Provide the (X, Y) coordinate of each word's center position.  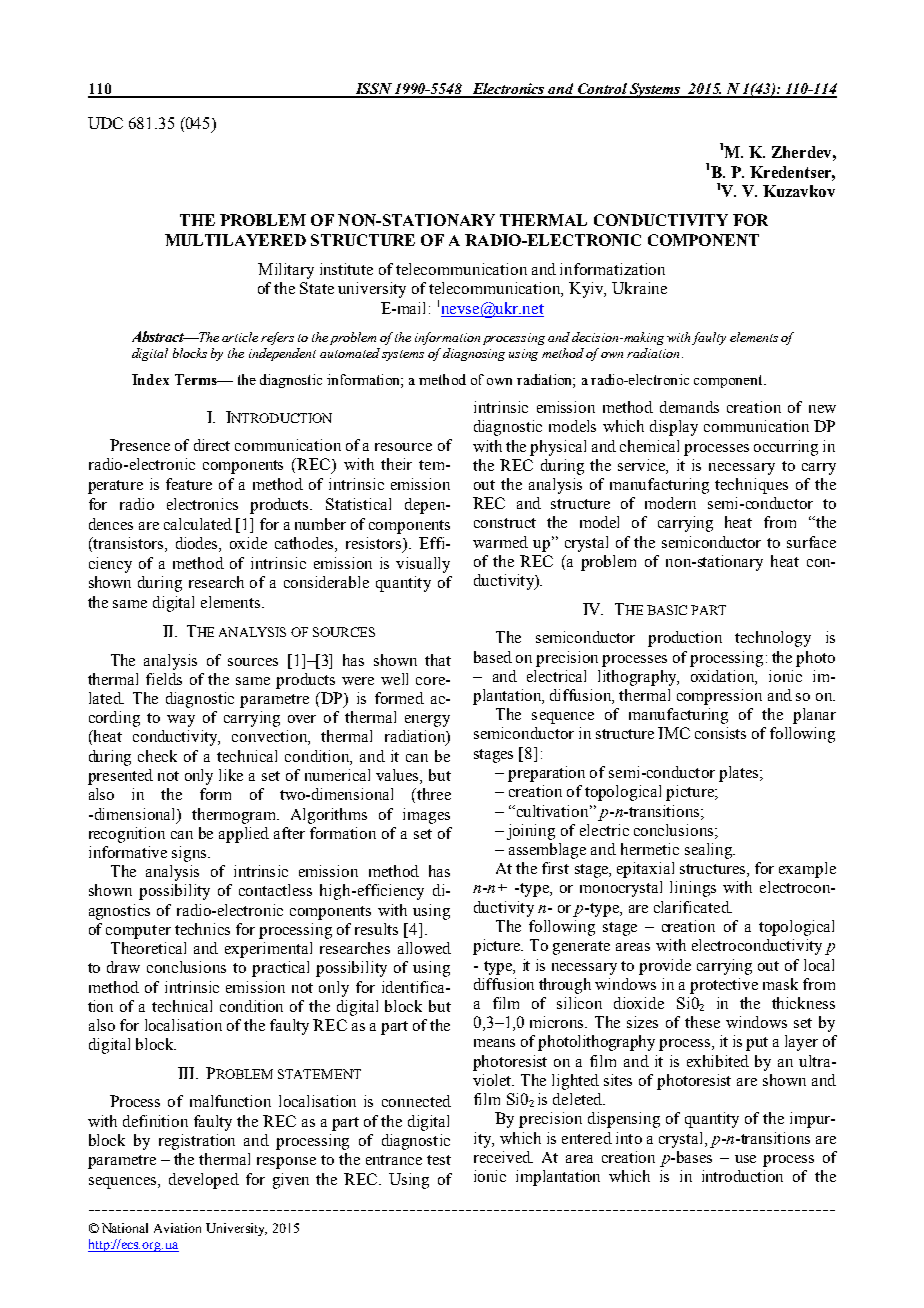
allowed (424, 948)
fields (164, 679)
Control (602, 90)
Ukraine (639, 288)
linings (693, 889)
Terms (197, 379)
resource (403, 447)
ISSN (373, 90)
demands (689, 407)
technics (202, 929)
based (493, 657)
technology (773, 639)
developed (204, 1181)
